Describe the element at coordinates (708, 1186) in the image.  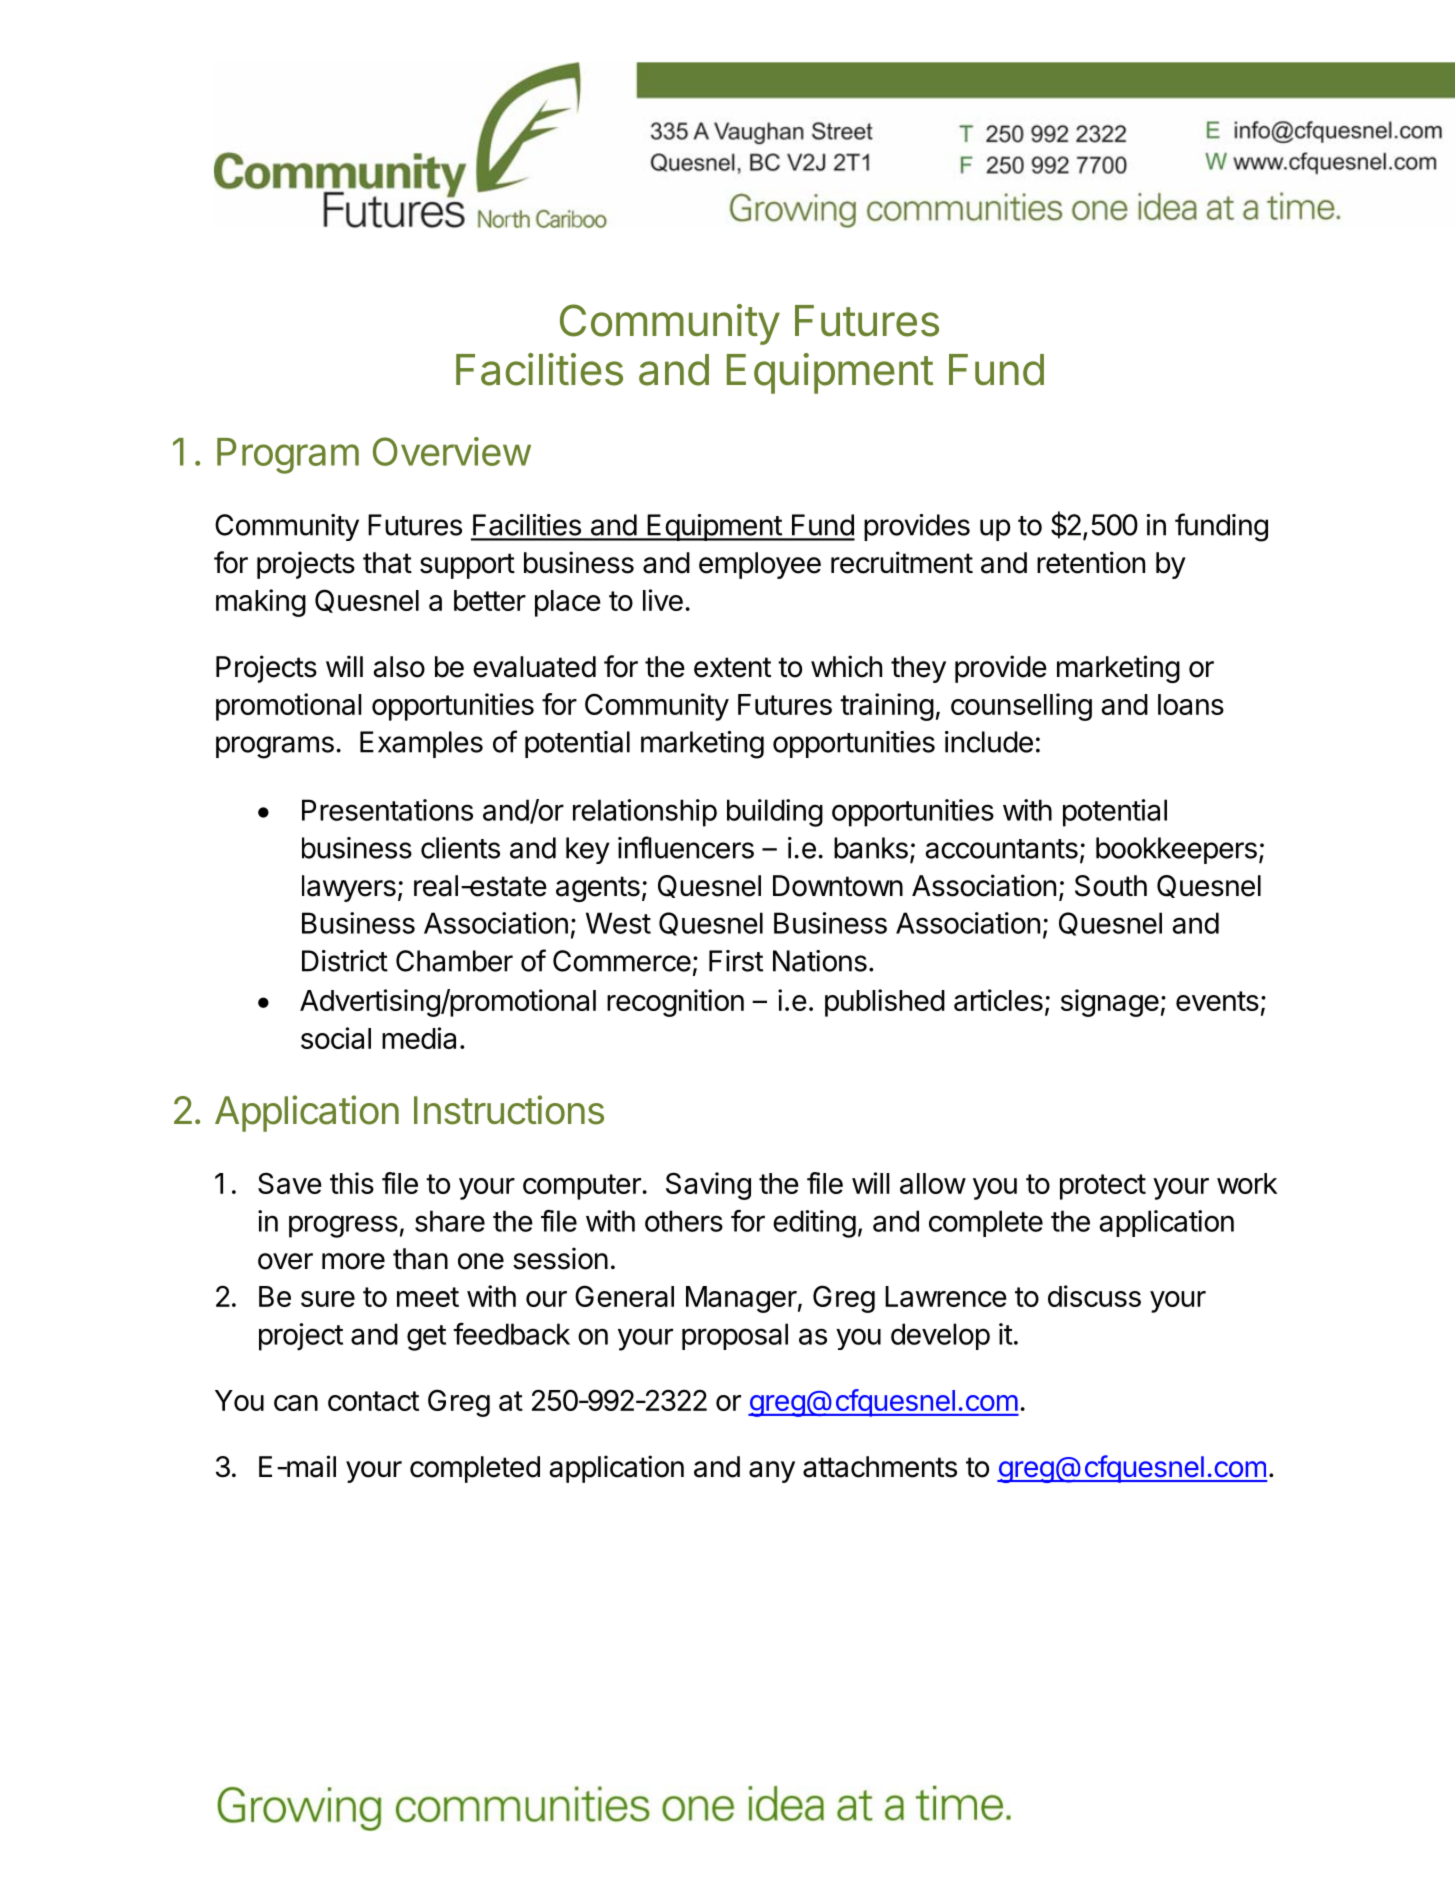
I see `Saving` at that location.
